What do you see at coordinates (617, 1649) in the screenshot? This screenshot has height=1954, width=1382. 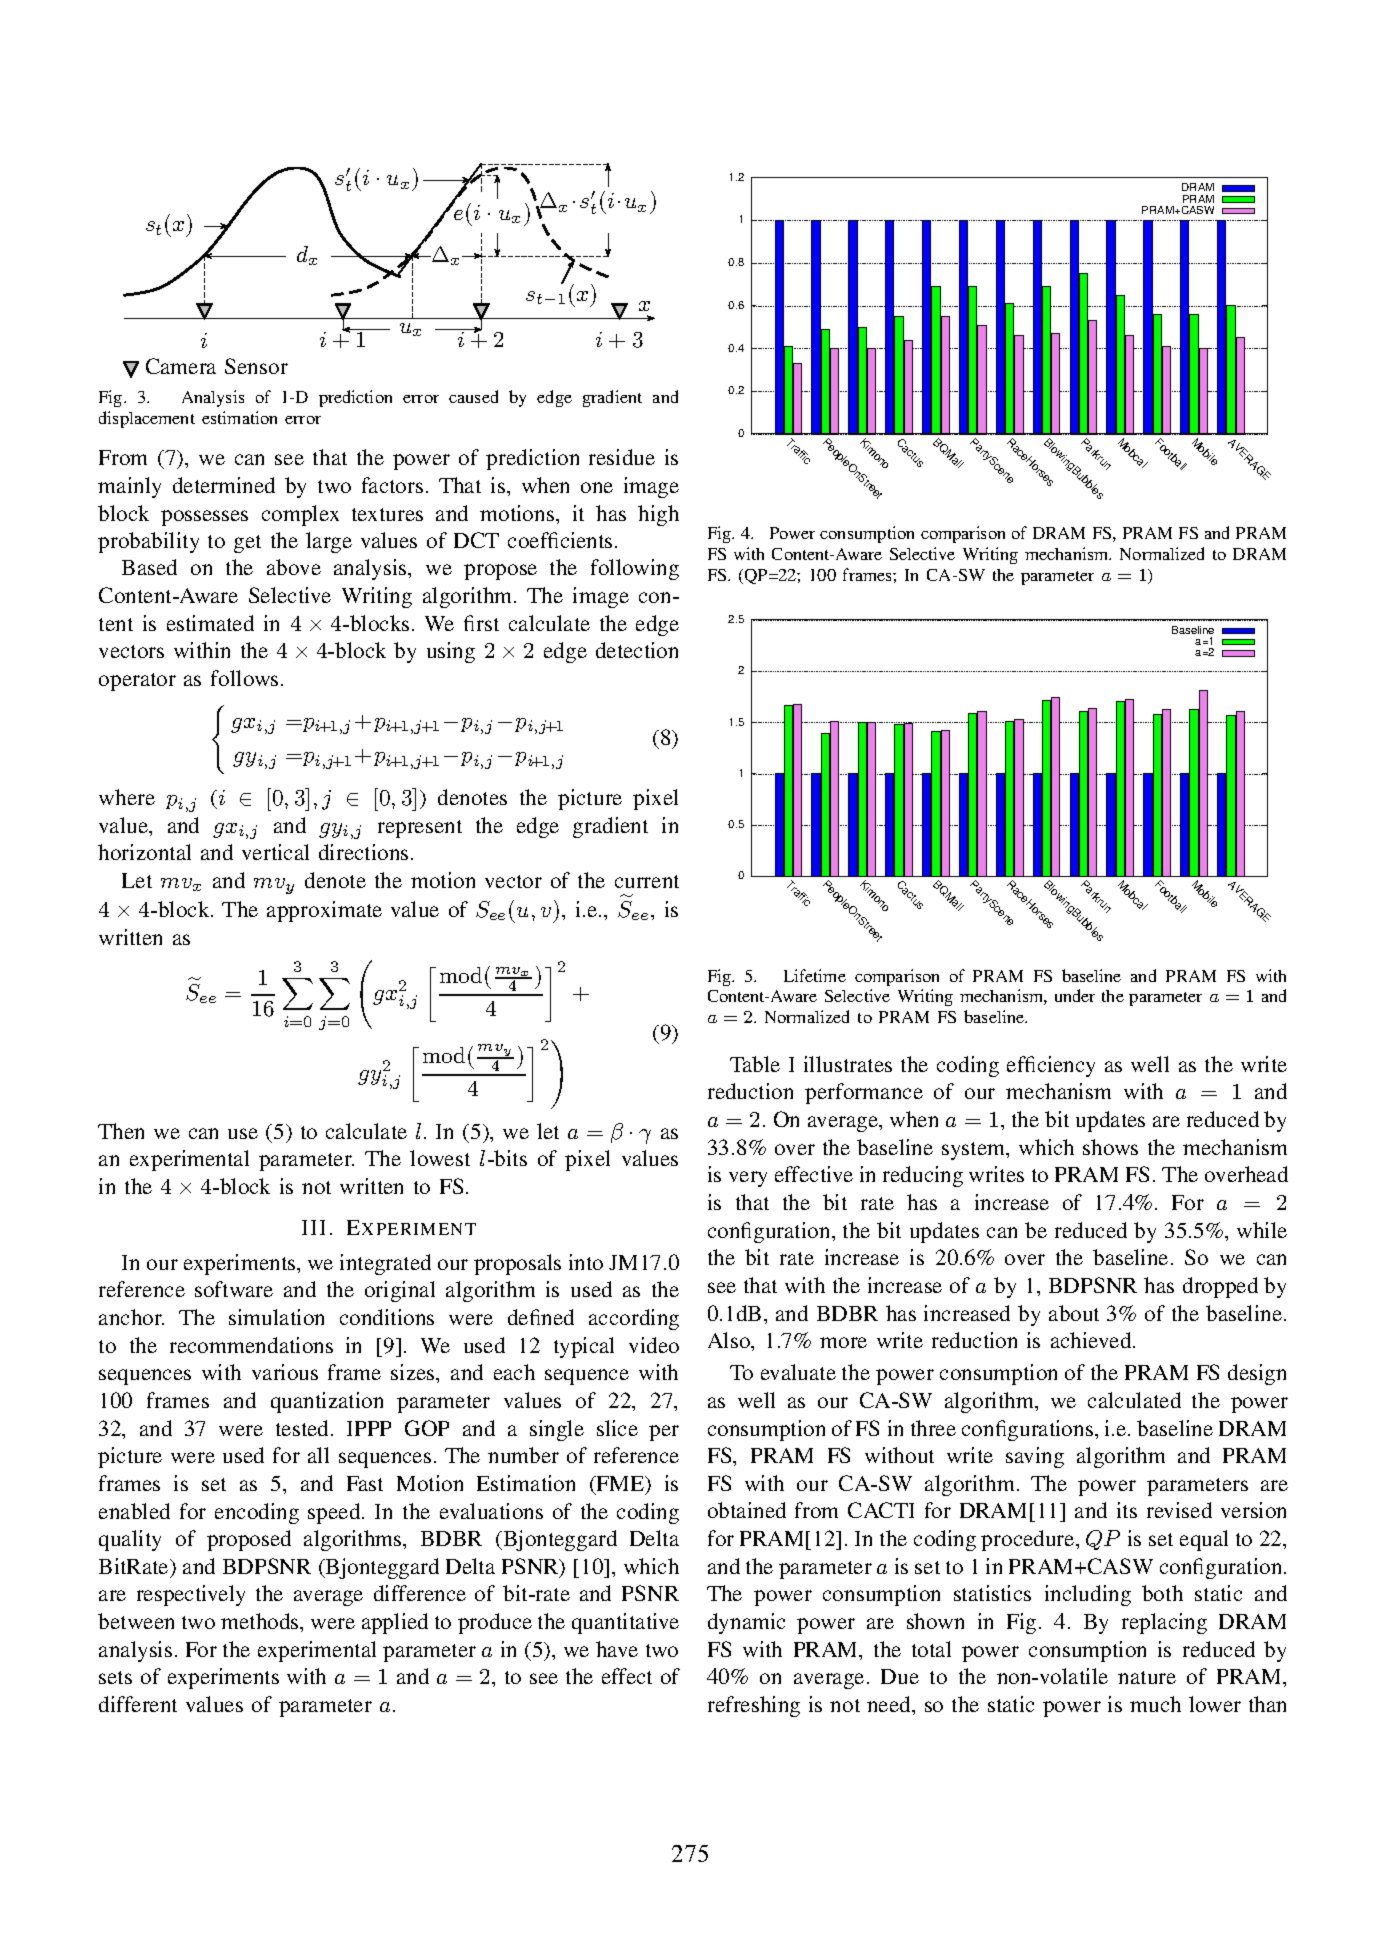 I see `have` at bounding box center [617, 1649].
